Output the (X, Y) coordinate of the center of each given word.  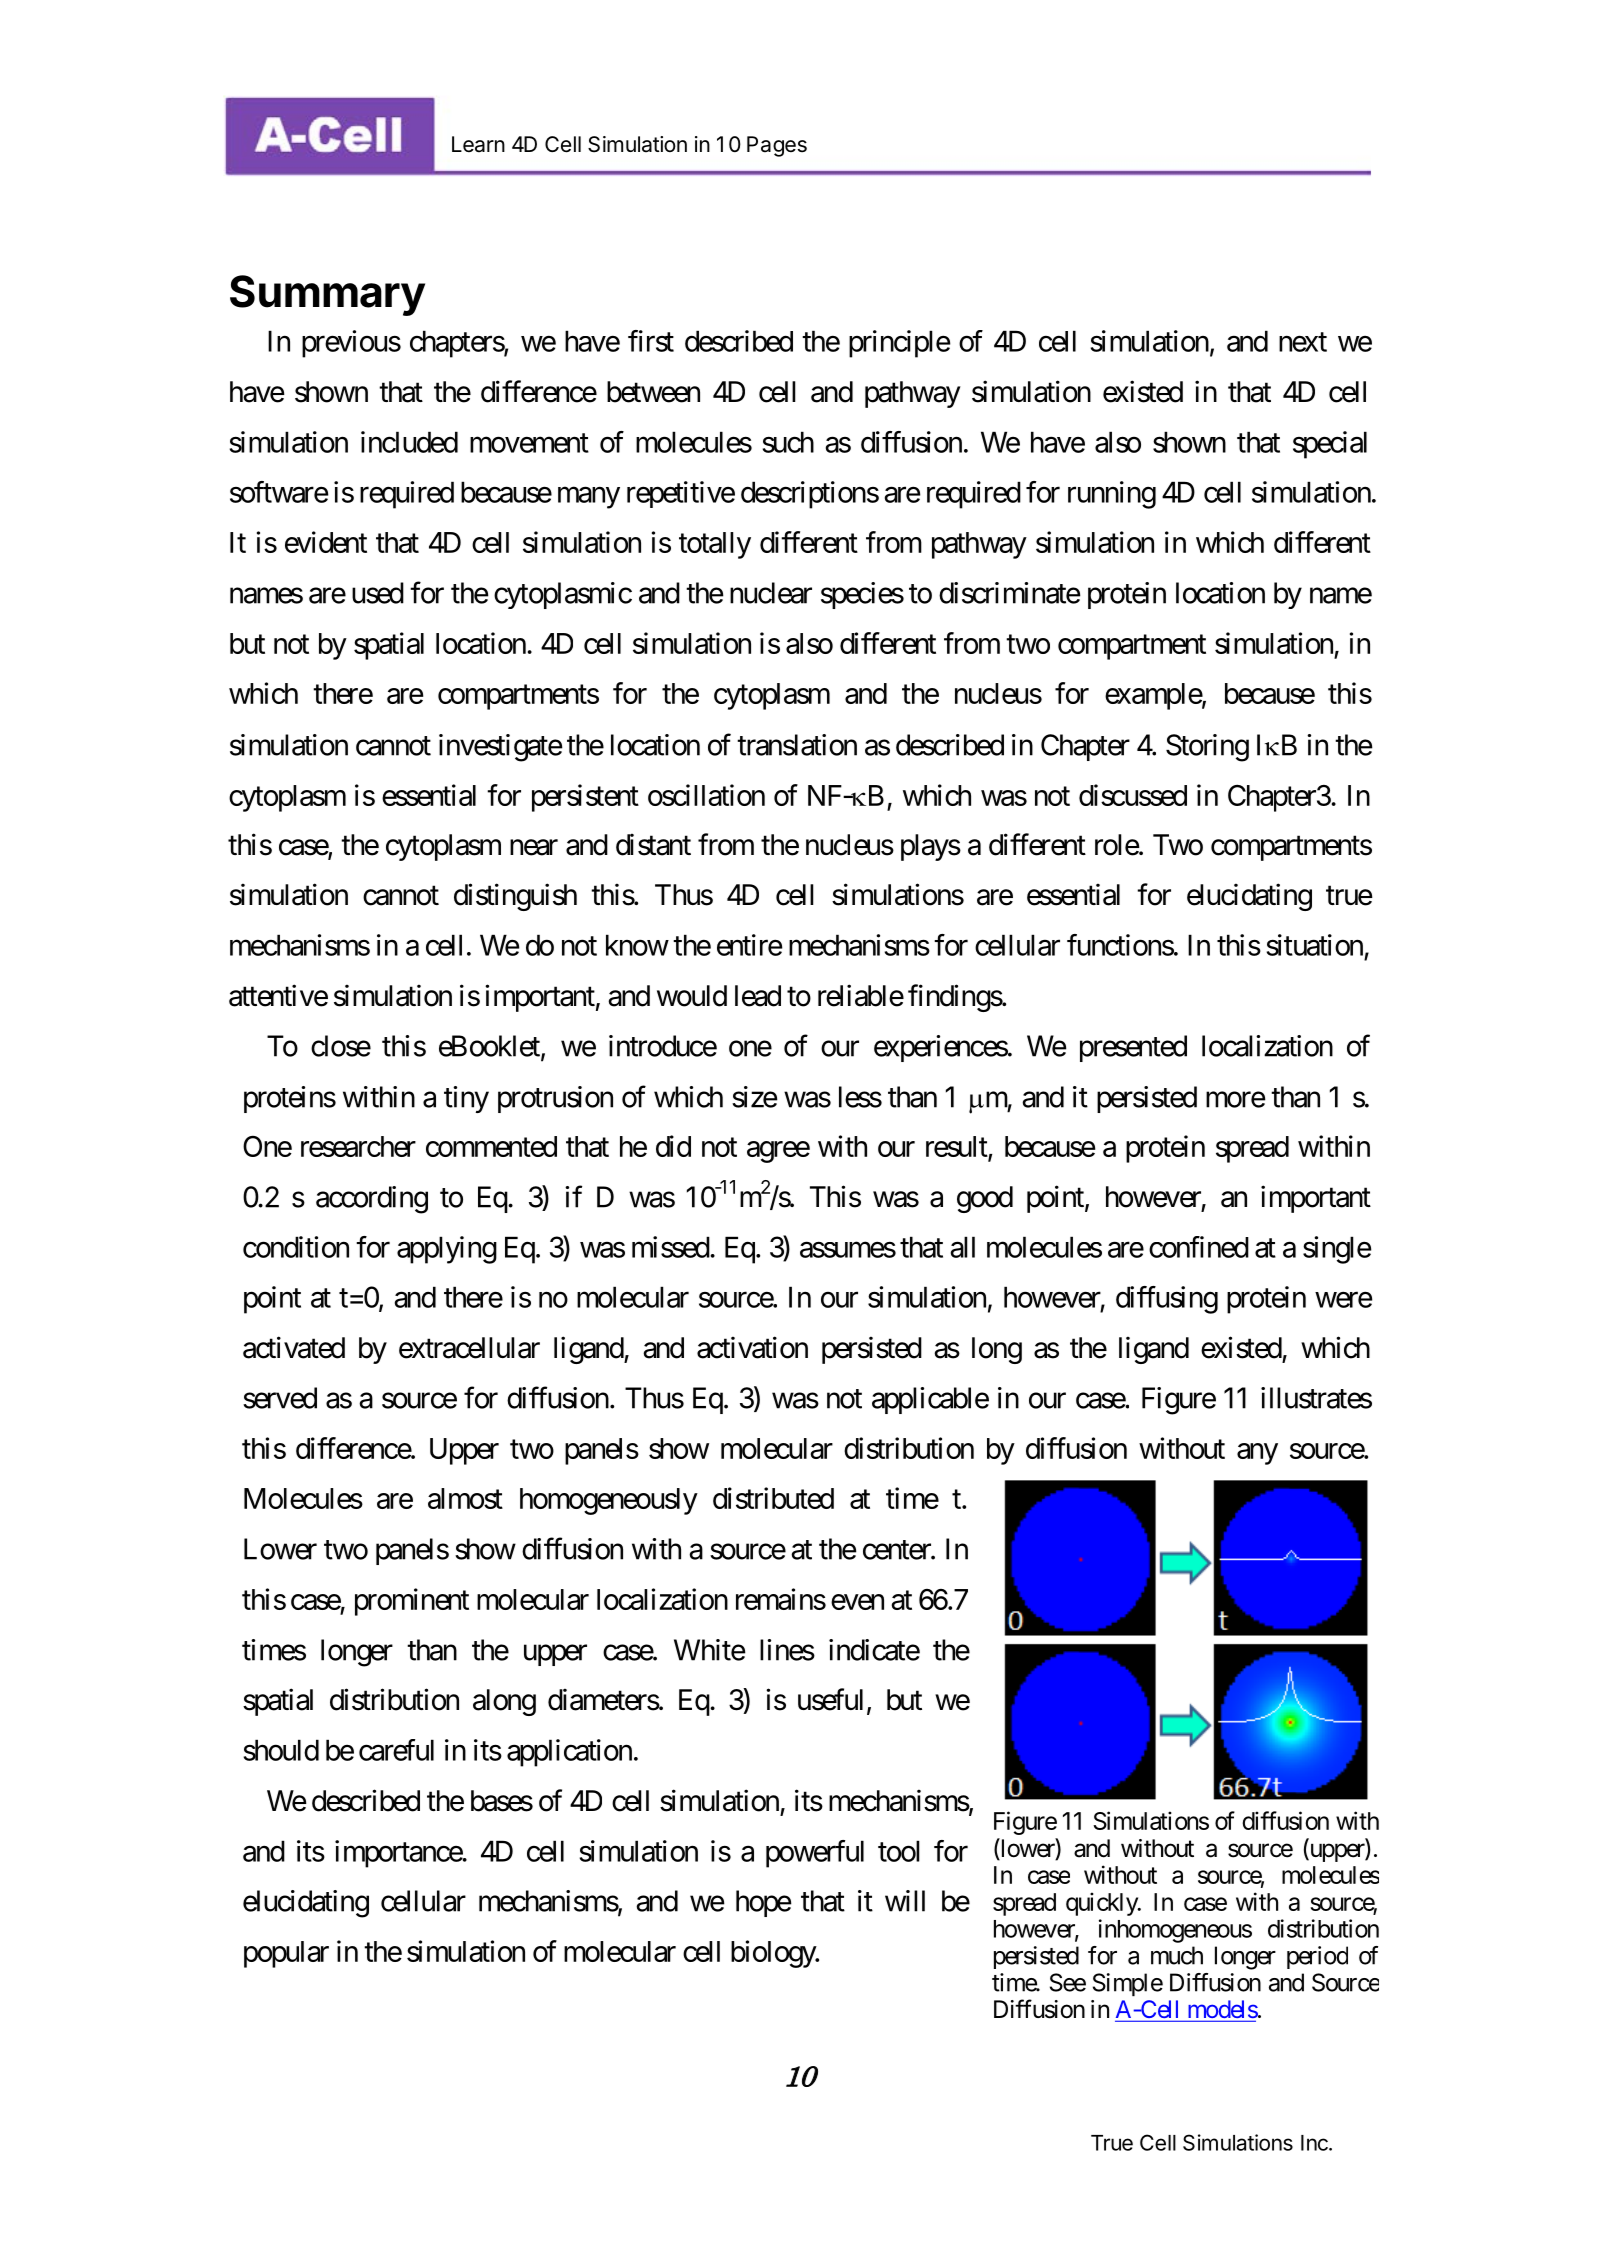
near (534, 848)
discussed (1133, 795)
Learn (478, 144)
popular (286, 1954)
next (1303, 342)
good (985, 1199)
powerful (815, 1854)
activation (752, 1347)
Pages (777, 146)
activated (294, 1347)
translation (797, 745)
